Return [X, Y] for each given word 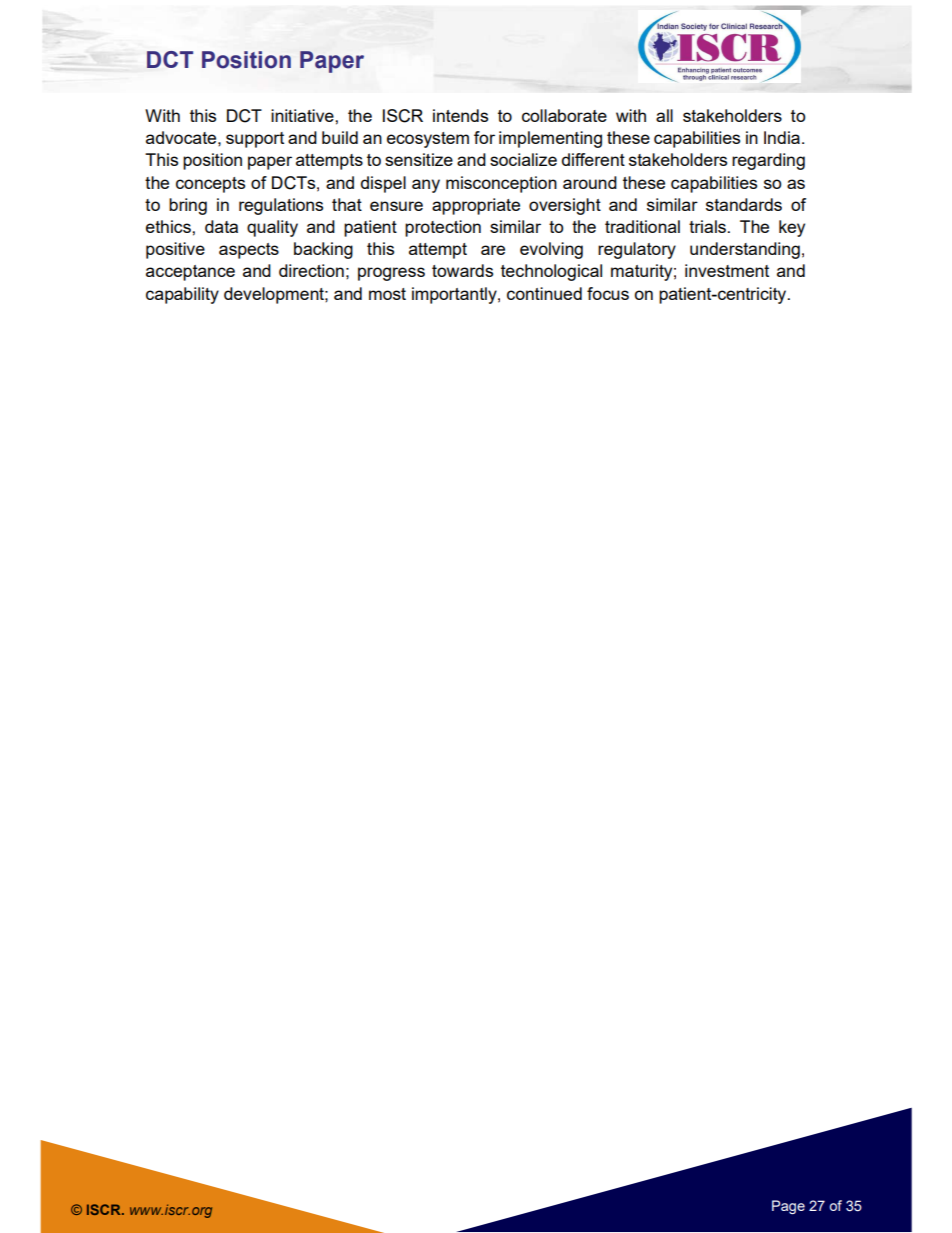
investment [727, 270]
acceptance [190, 273]
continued [544, 293]
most [387, 294]
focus [608, 293]
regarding [768, 161]
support [255, 140]
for [484, 137]
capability [182, 295]
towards [462, 270]
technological [551, 272]
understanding [745, 250]
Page [788, 1207]
